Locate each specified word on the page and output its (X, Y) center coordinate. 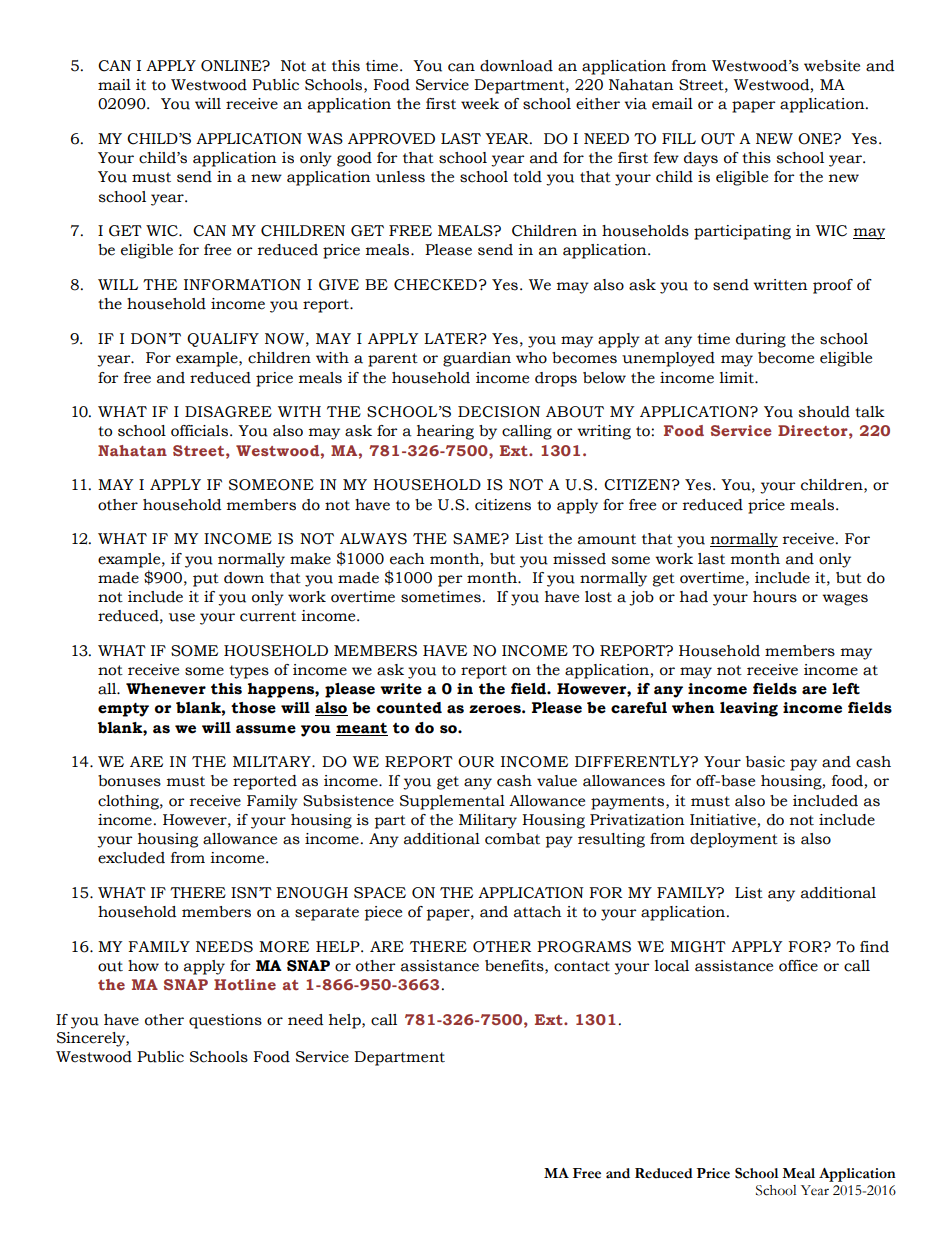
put (206, 580)
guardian (477, 359)
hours (775, 597)
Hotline (245, 984)
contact (582, 966)
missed (579, 559)
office (798, 966)
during (761, 340)
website (832, 66)
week (480, 104)
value (557, 781)
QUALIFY (223, 340)
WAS (325, 139)
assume (266, 729)
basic (765, 762)
